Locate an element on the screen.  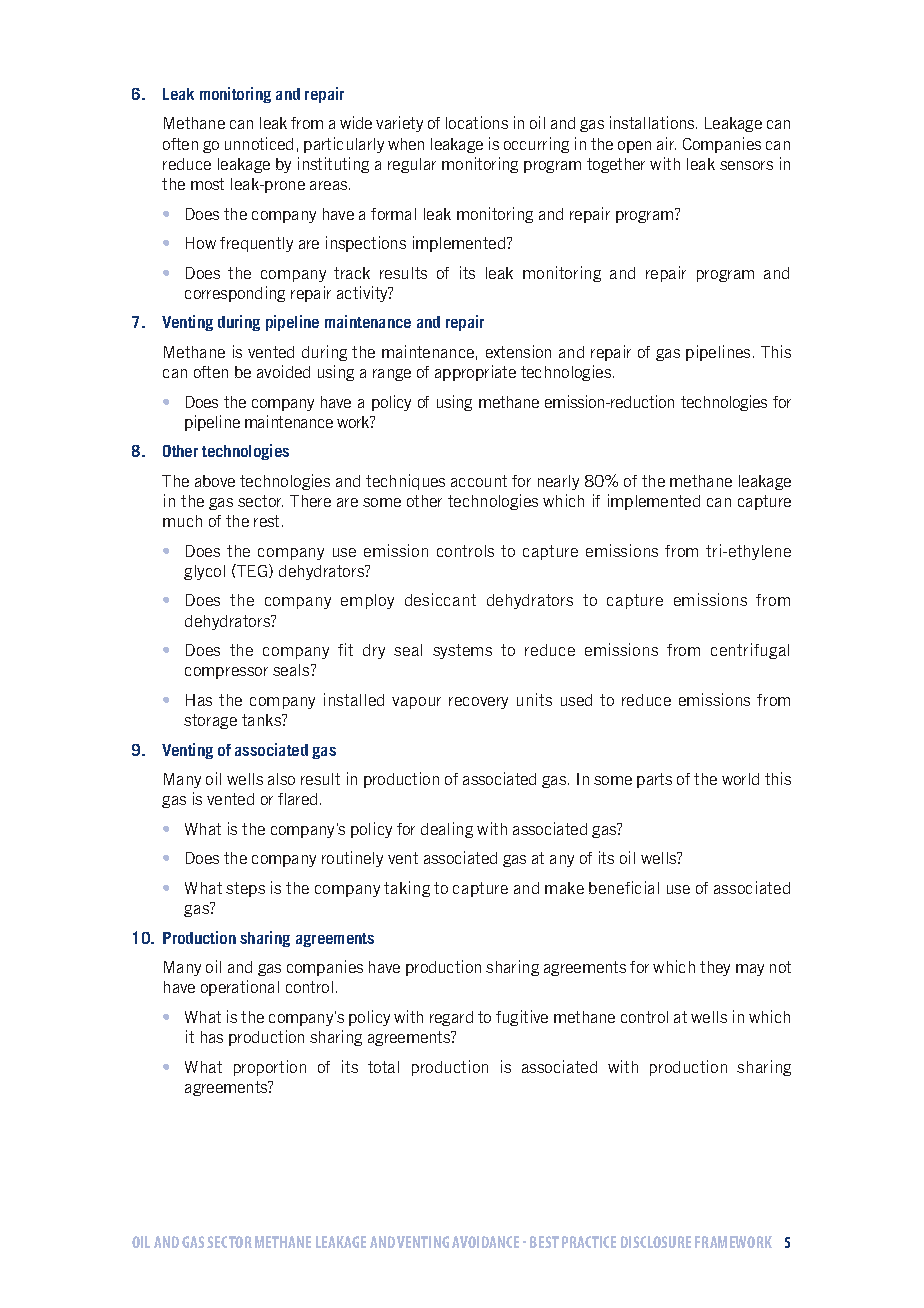
installations is located at coordinates (653, 122).
